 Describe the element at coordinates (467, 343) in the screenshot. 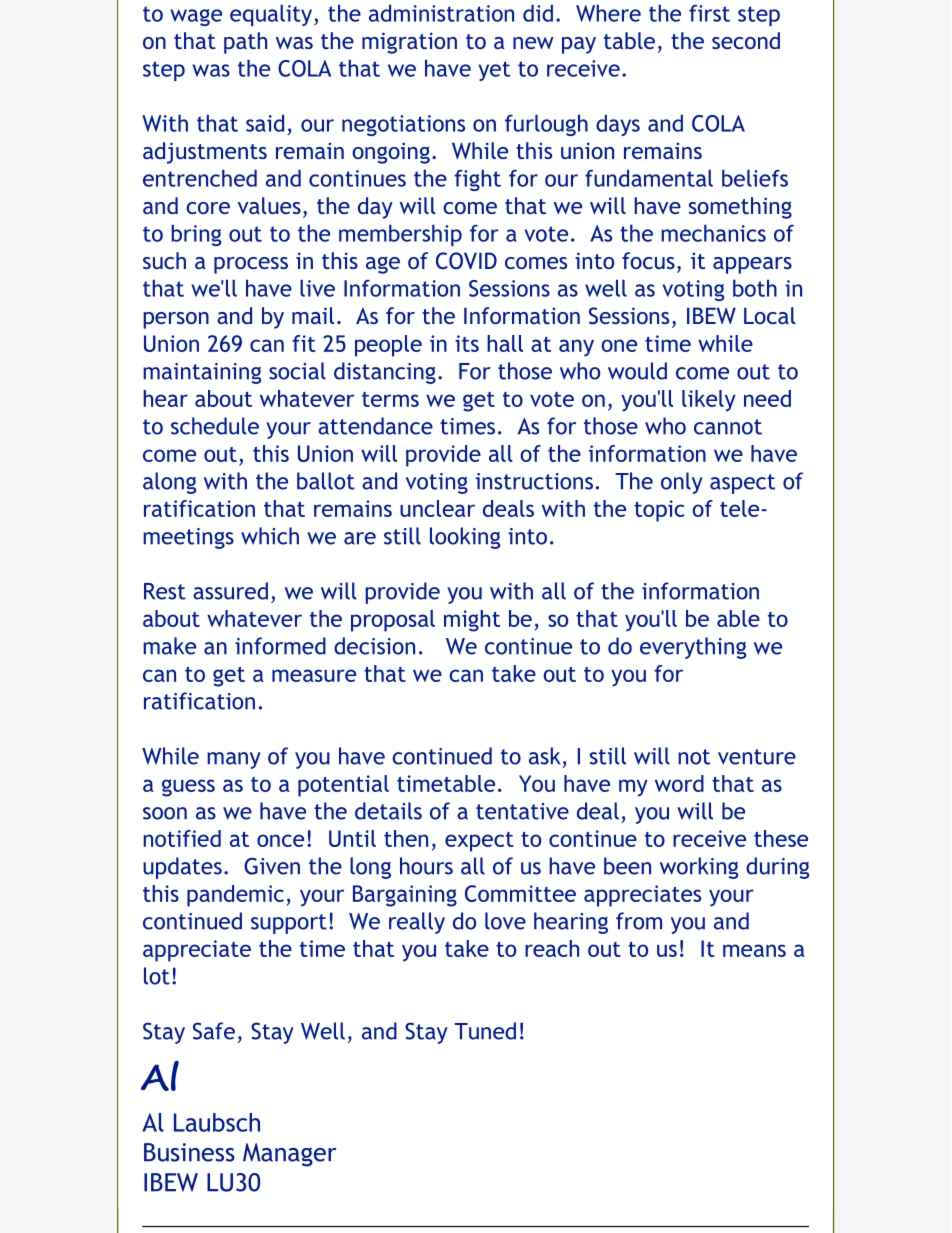

I see `its` at that location.
